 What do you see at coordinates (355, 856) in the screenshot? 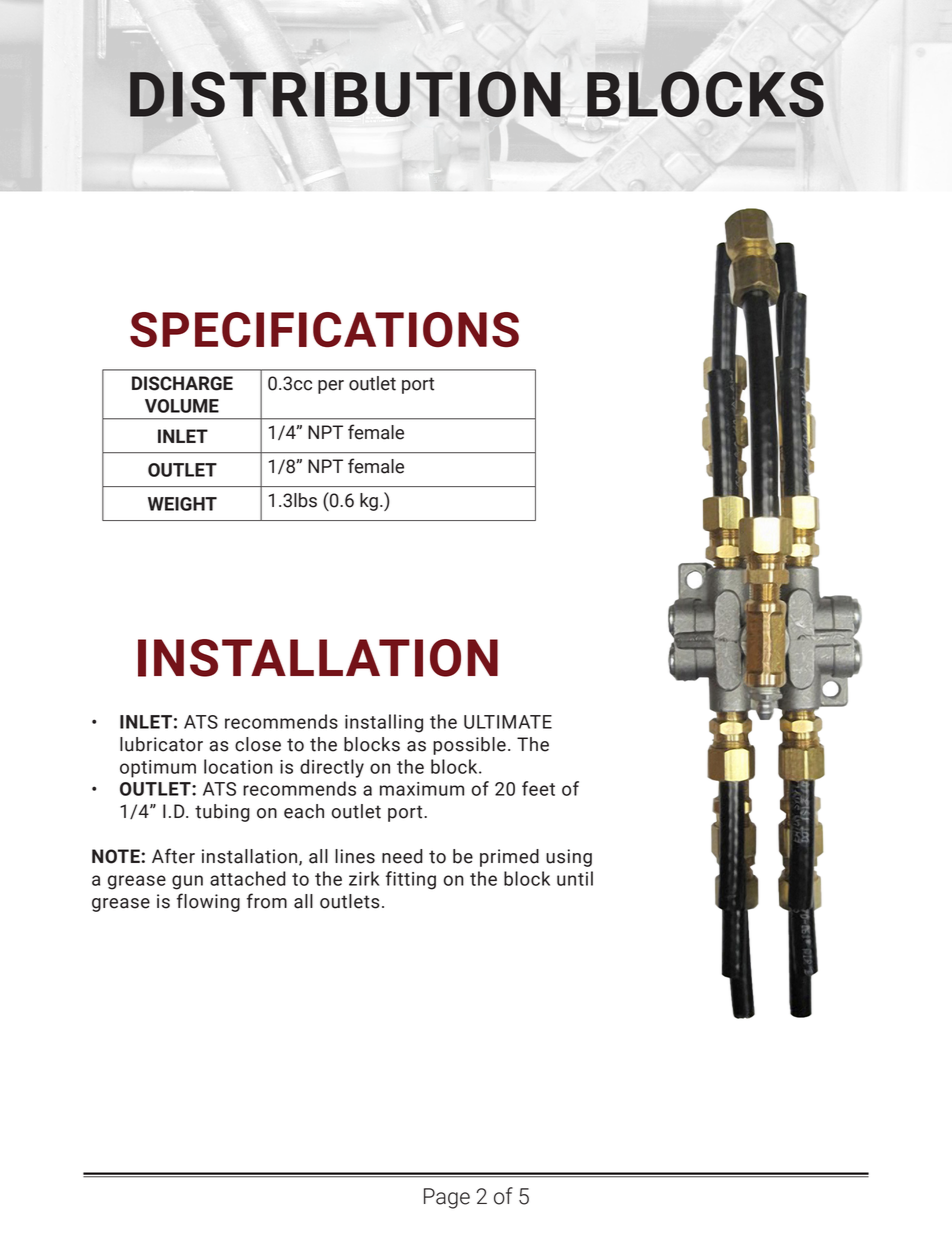
I see `lines` at bounding box center [355, 856].
